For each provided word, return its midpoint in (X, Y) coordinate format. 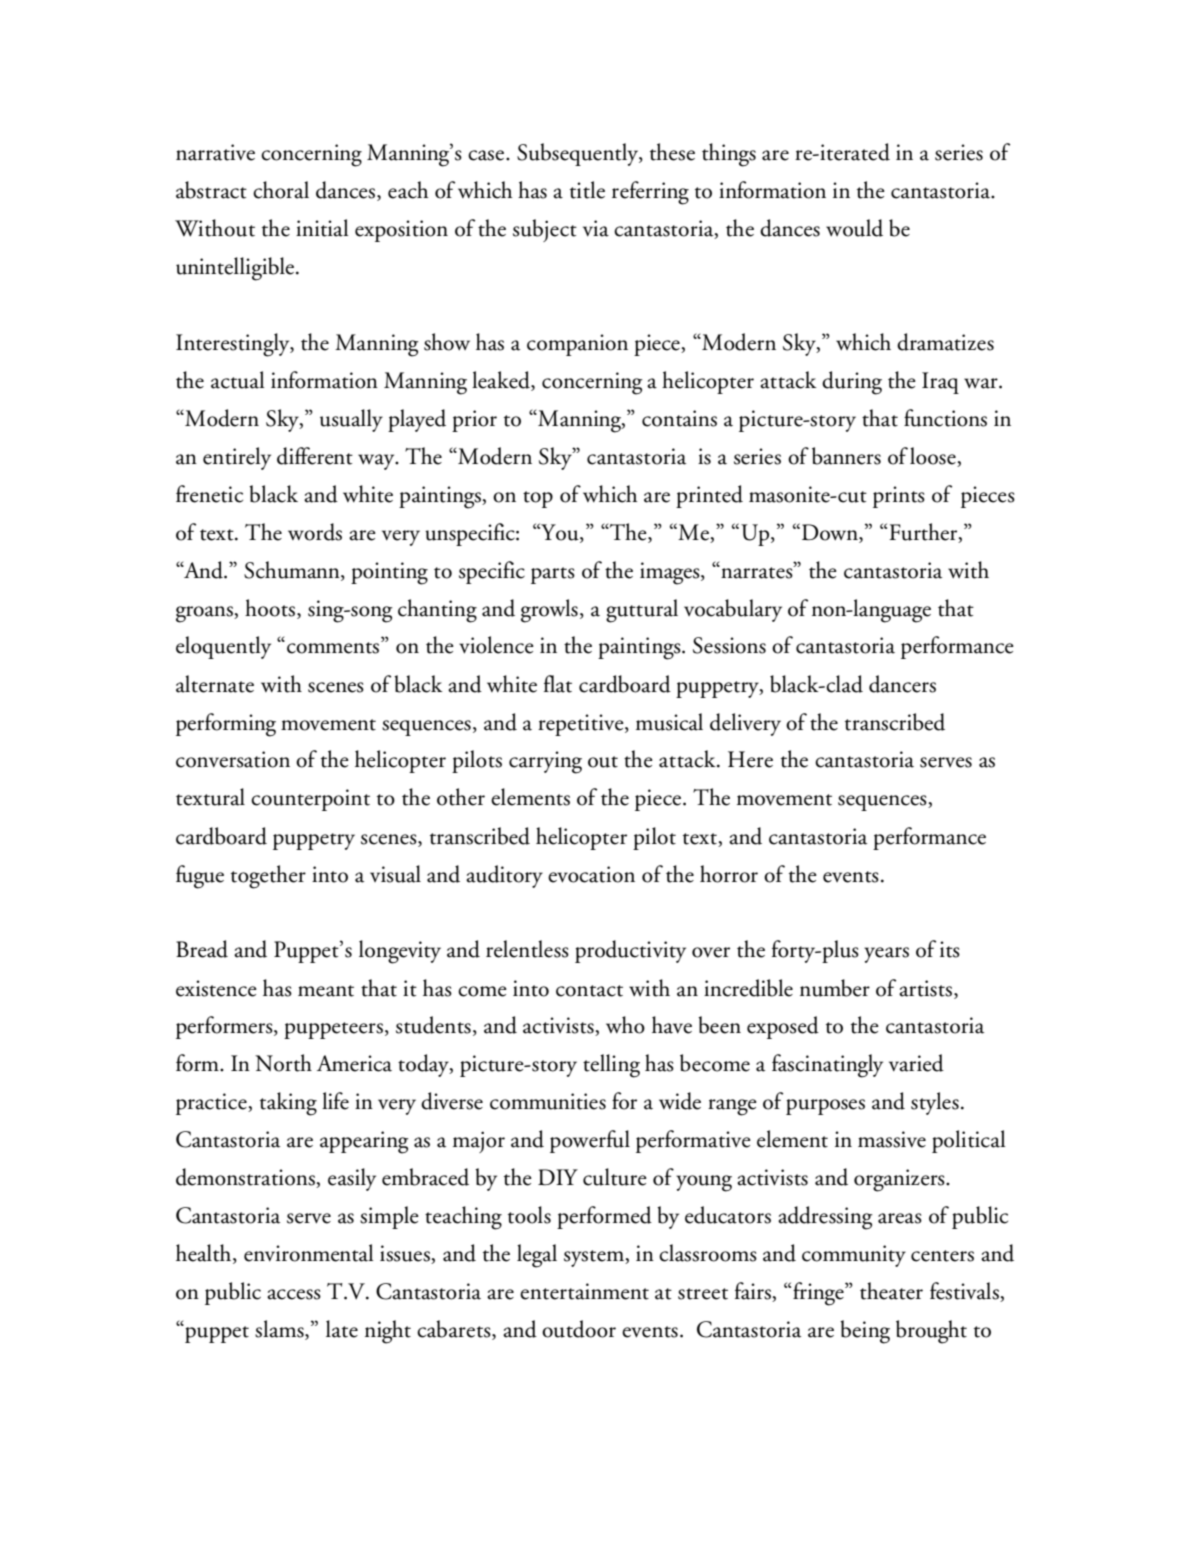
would (854, 228)
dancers (902, 684)
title (587, 190)
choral (281, 190)
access (294, 1294)
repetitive (582, 725)
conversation (233, 759)
